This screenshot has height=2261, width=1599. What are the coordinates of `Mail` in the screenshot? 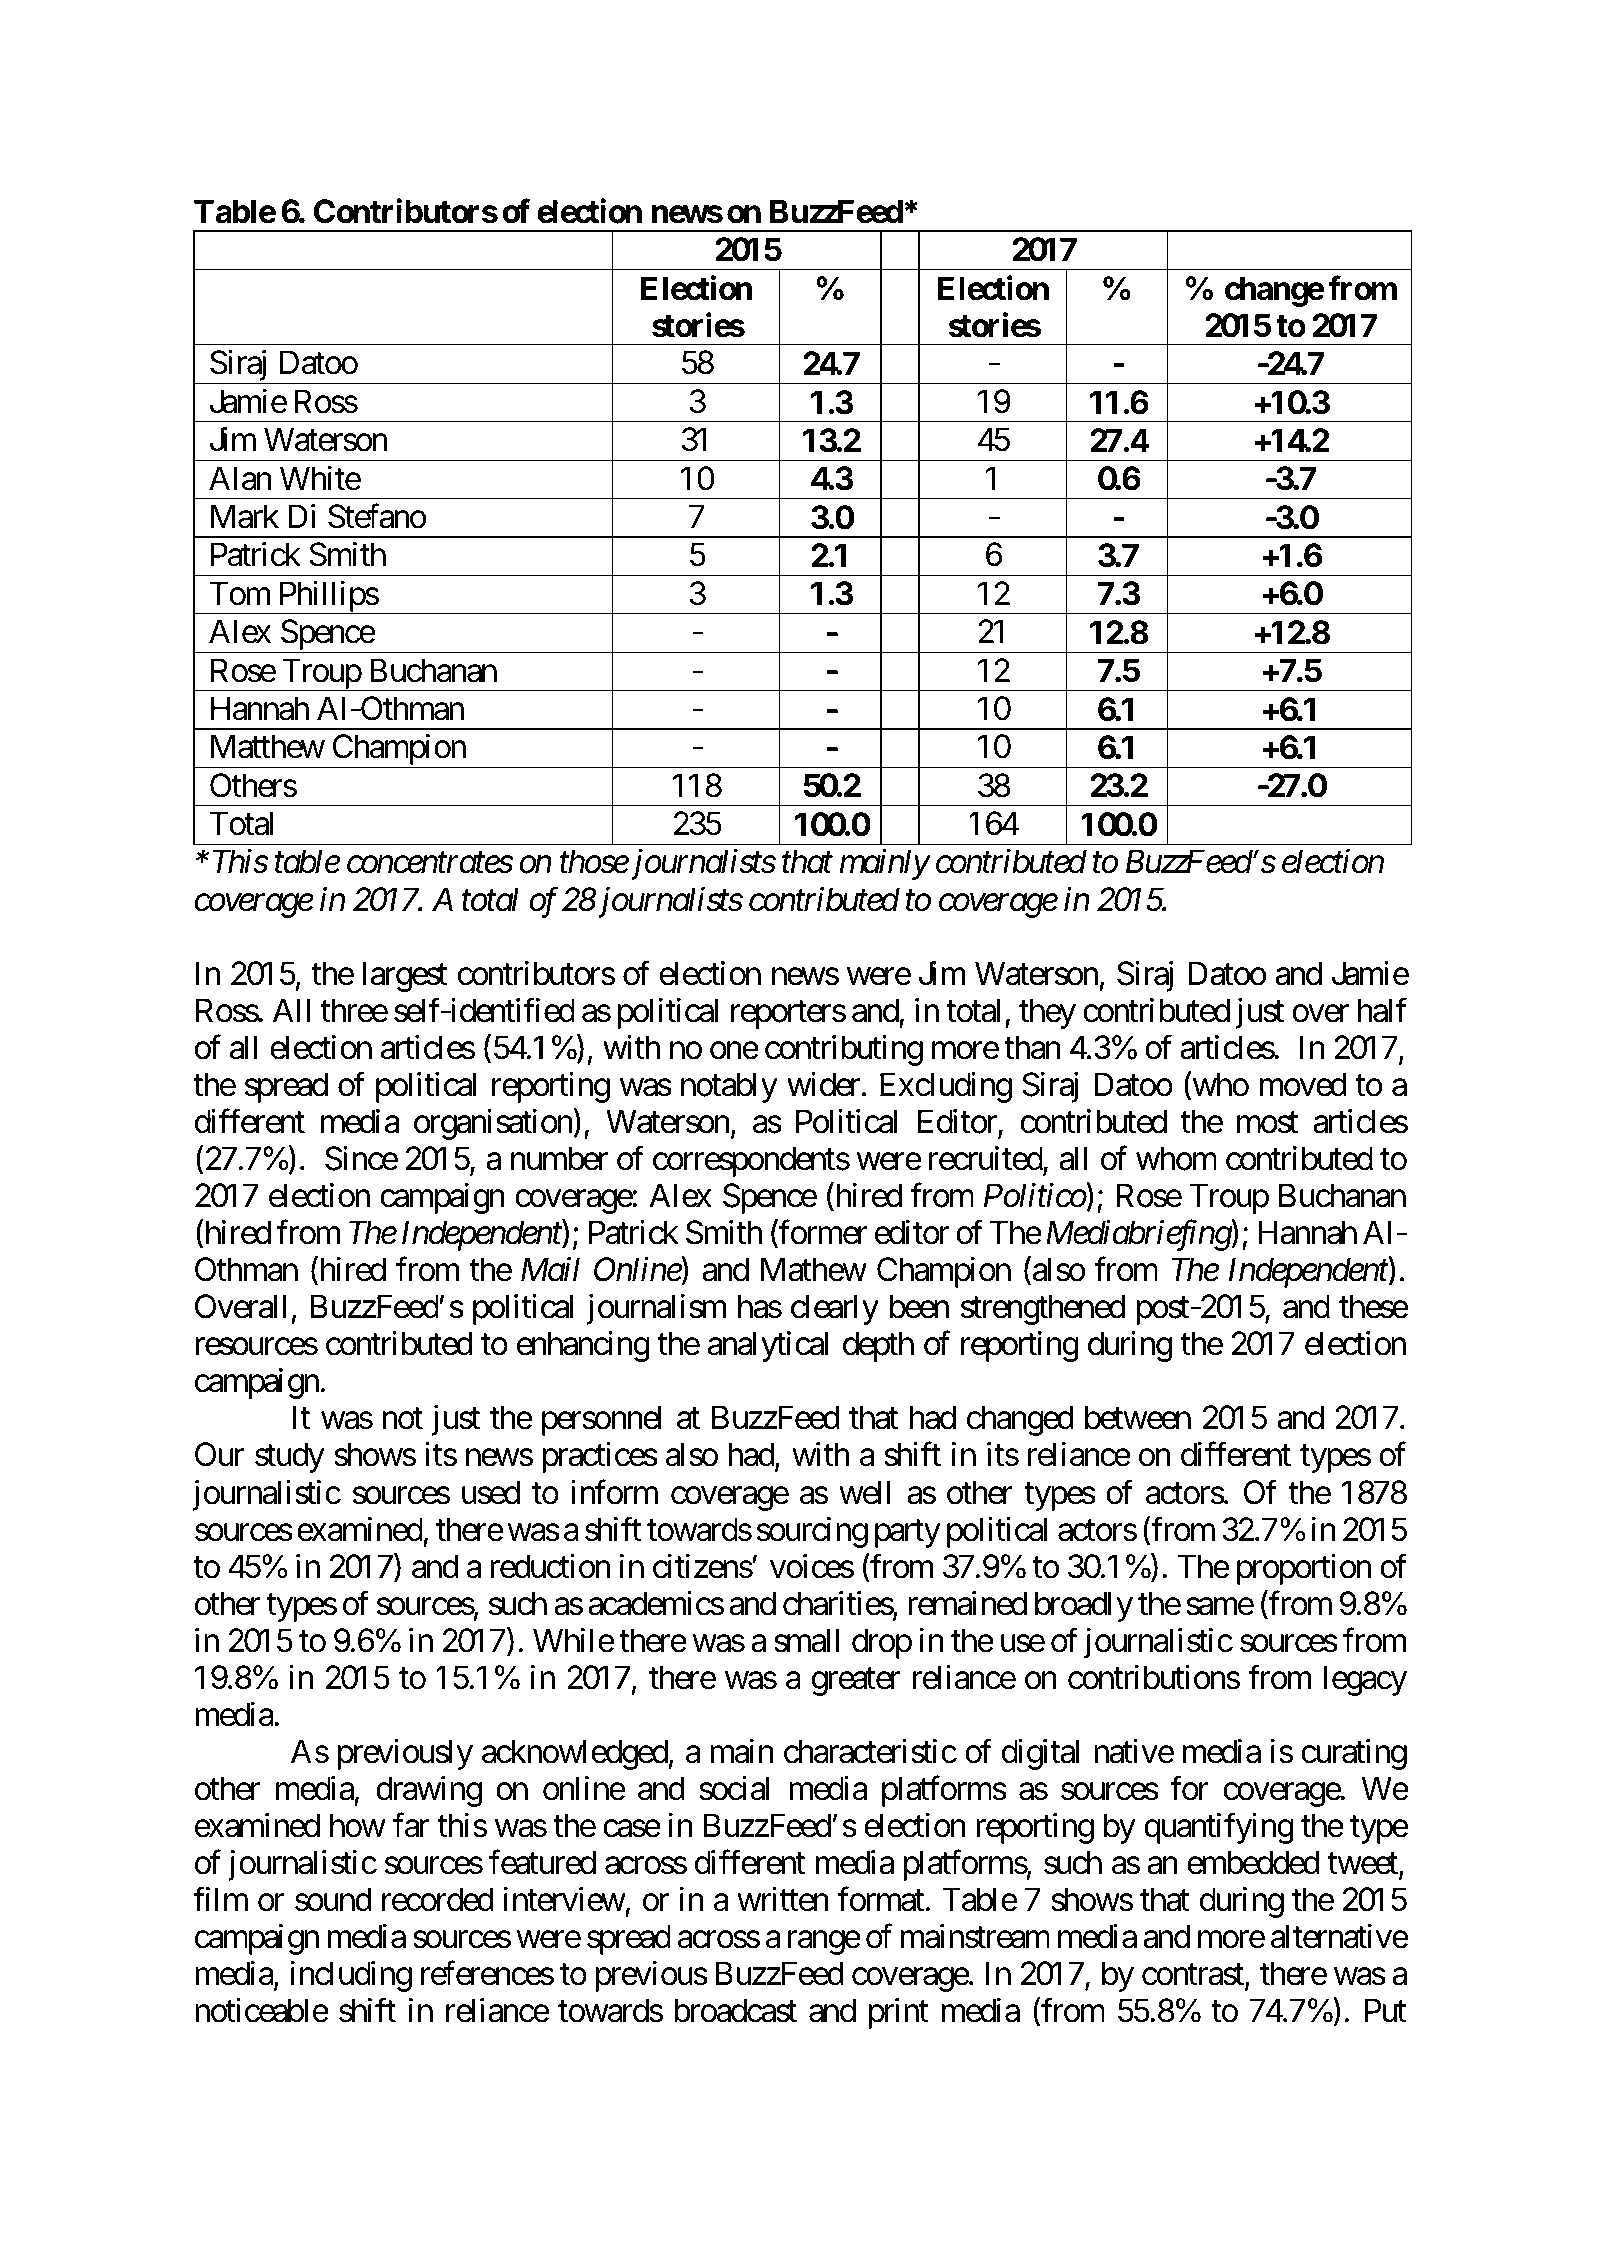 It's located at (550, 1269).
